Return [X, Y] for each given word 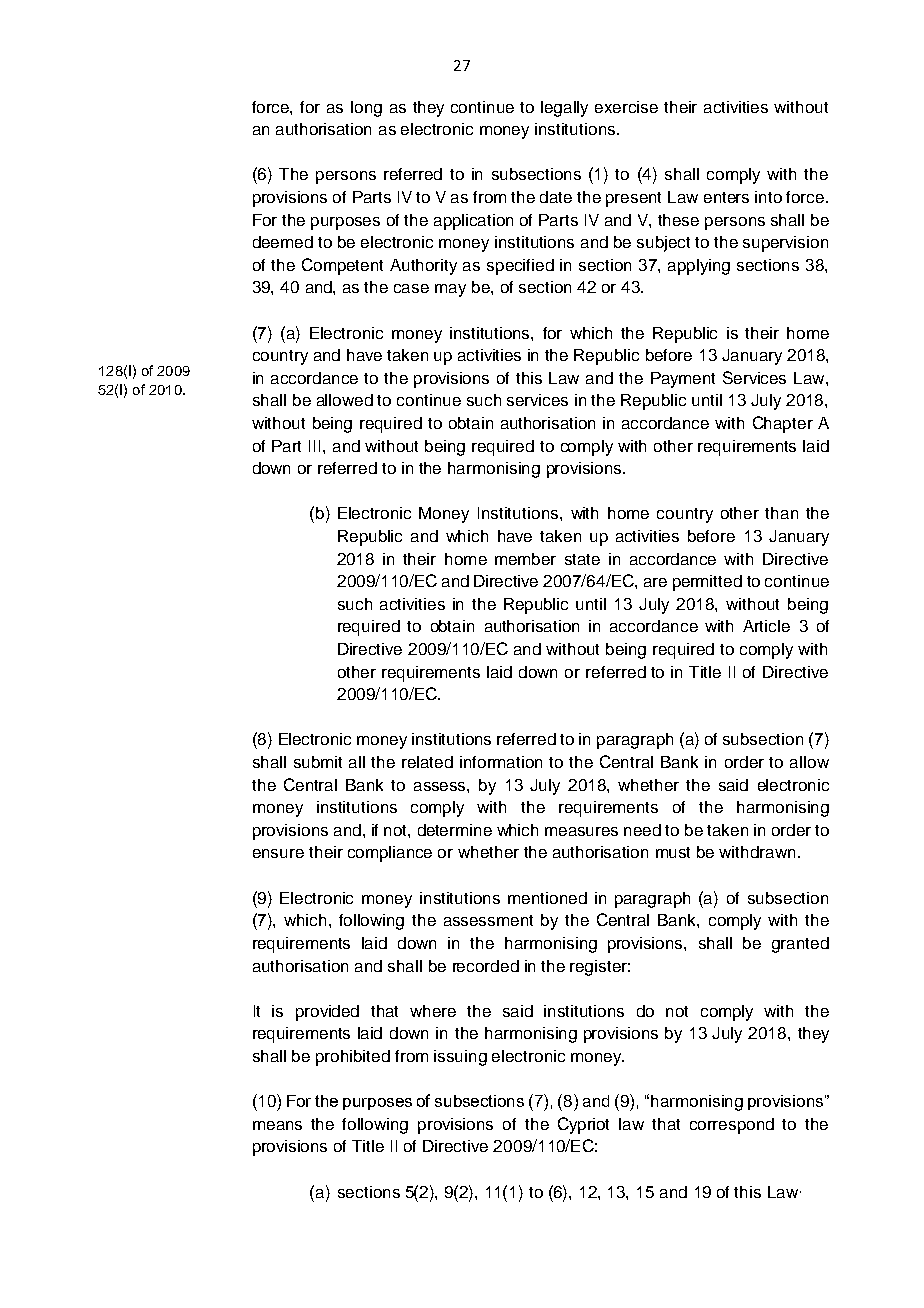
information [501, 762]
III [314, 446]
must [673, 852]
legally [564, 109]
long [366, 109]
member [525, 559]
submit [318, 762]
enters [726, 197]
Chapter [783, 424]
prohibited [353, 1058]
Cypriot [583, 1125]
